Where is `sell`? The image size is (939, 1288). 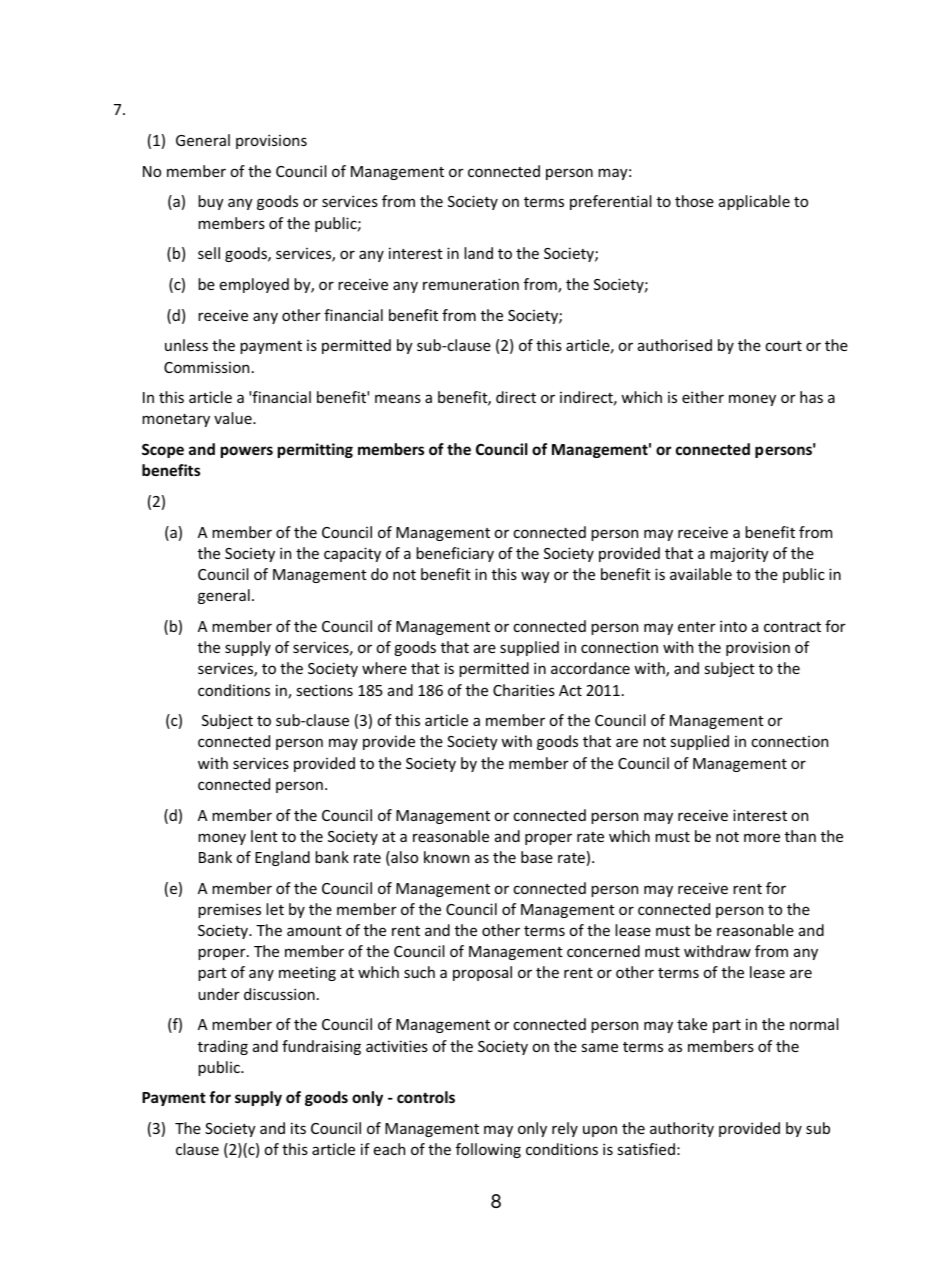
sell is located at coordinates (209, 253).
